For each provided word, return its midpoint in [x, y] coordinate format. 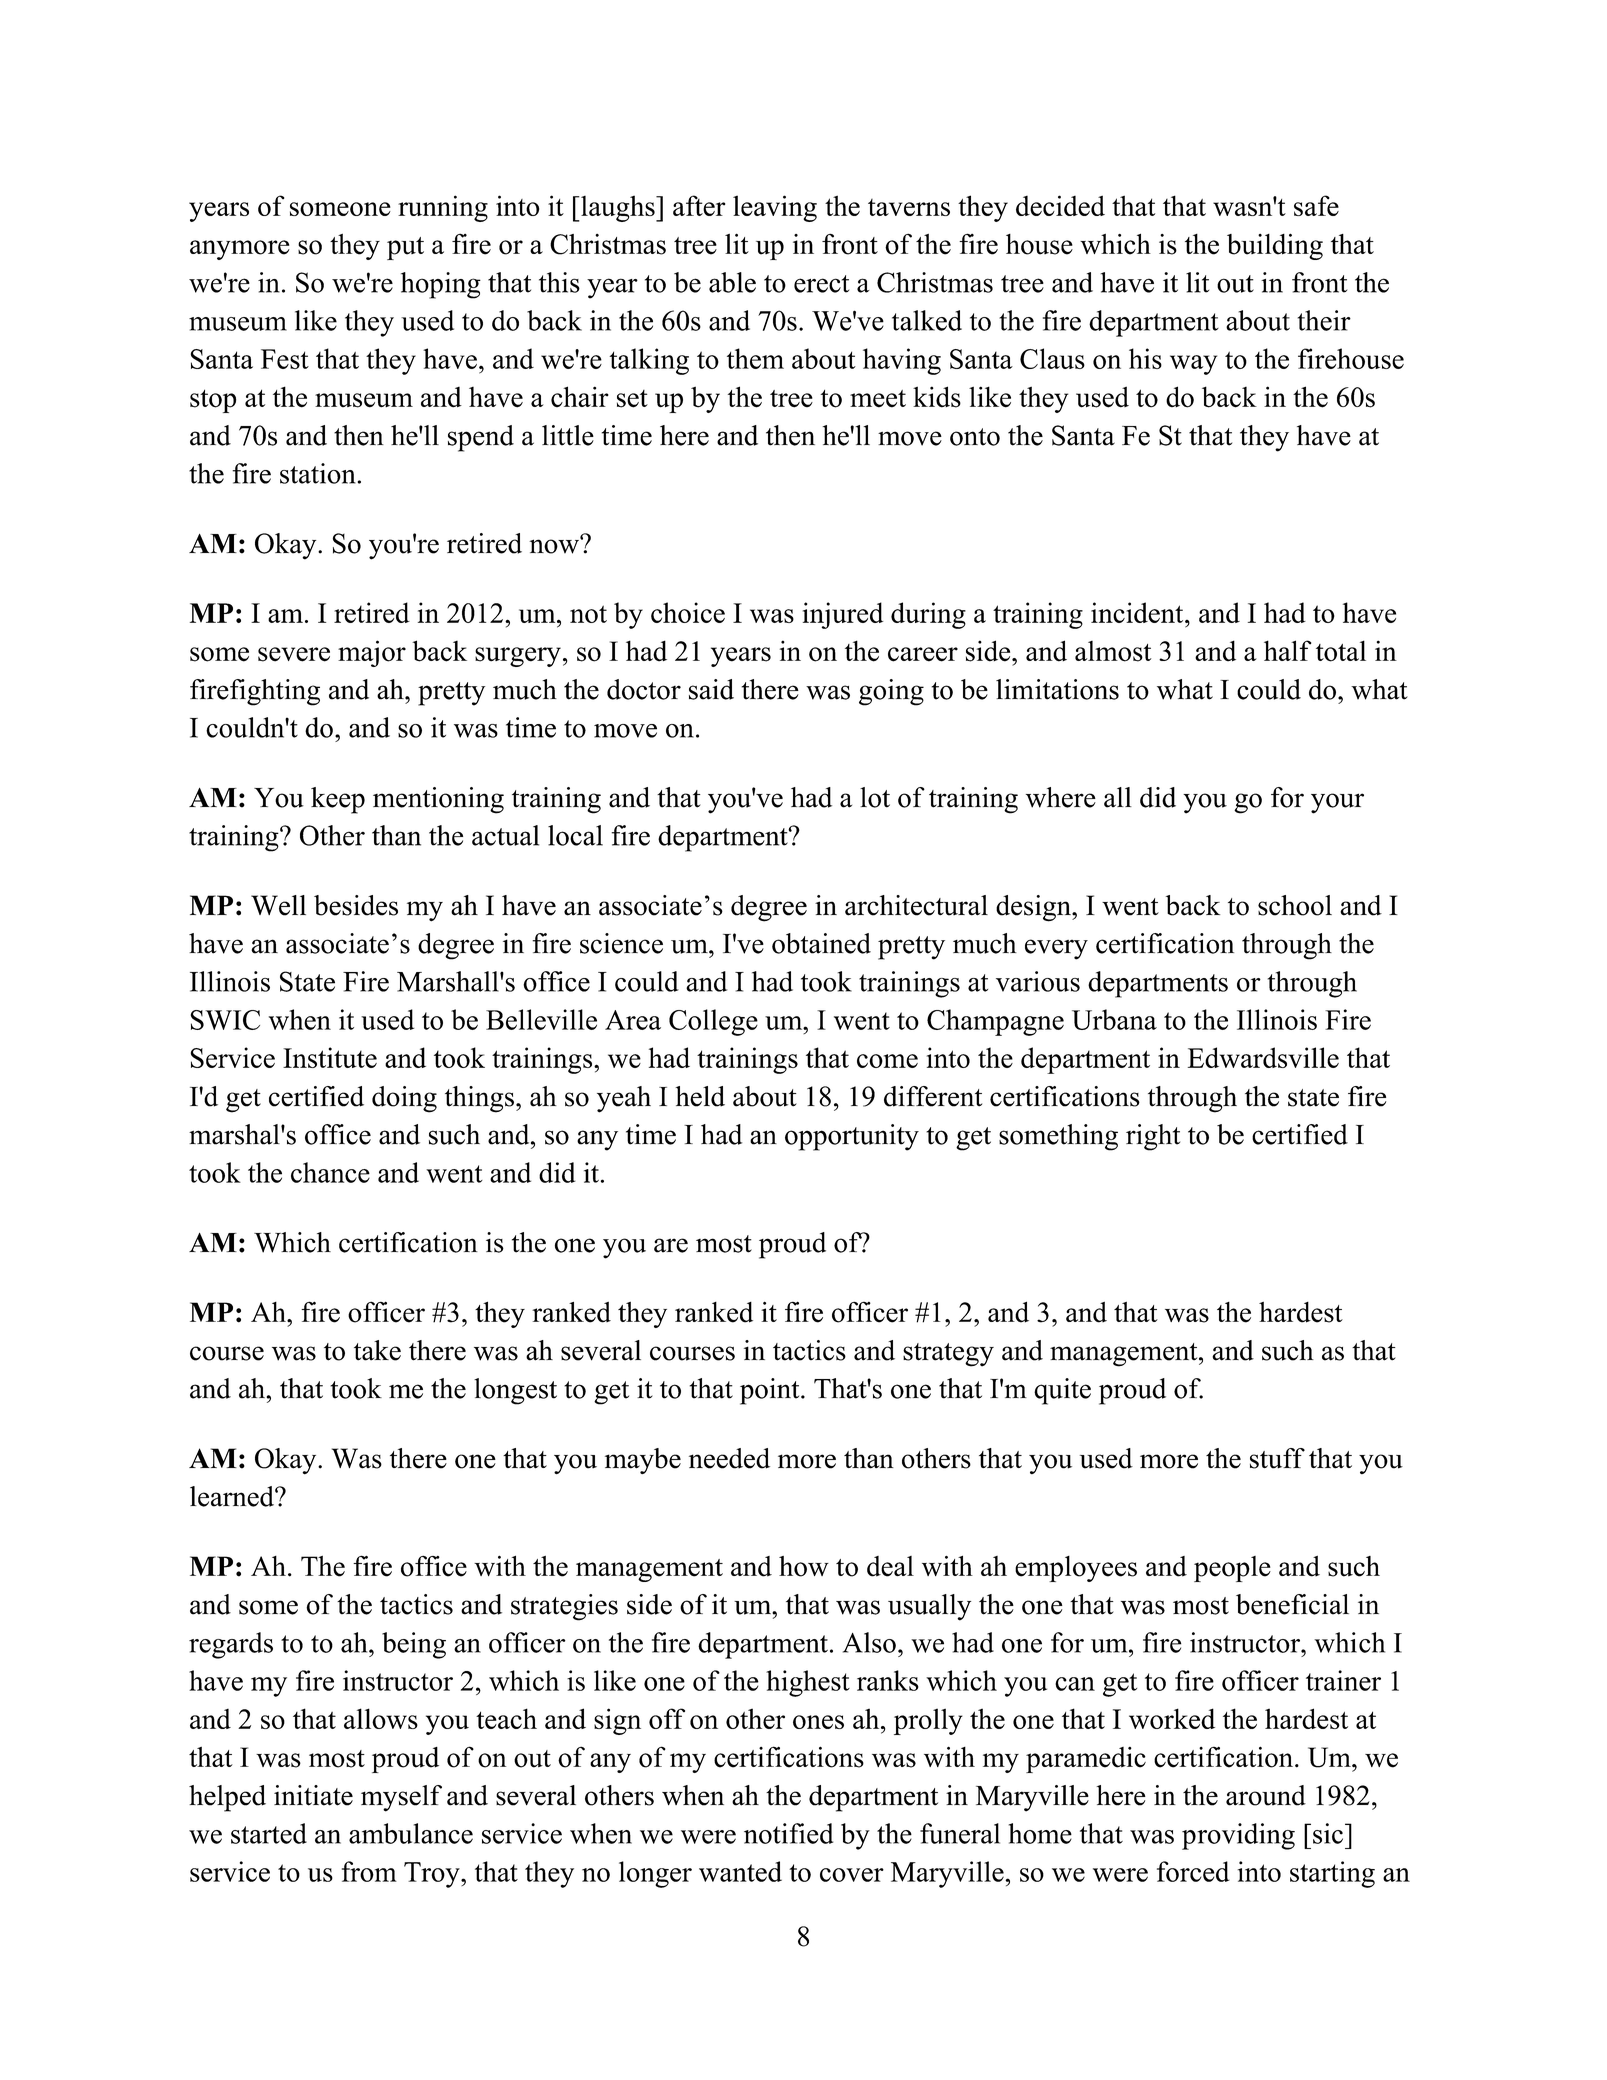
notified [788, 1833]
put [405, 248]
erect [821, 284]
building [1275, 246]
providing [1238, 1836]
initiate [313, 1795]
